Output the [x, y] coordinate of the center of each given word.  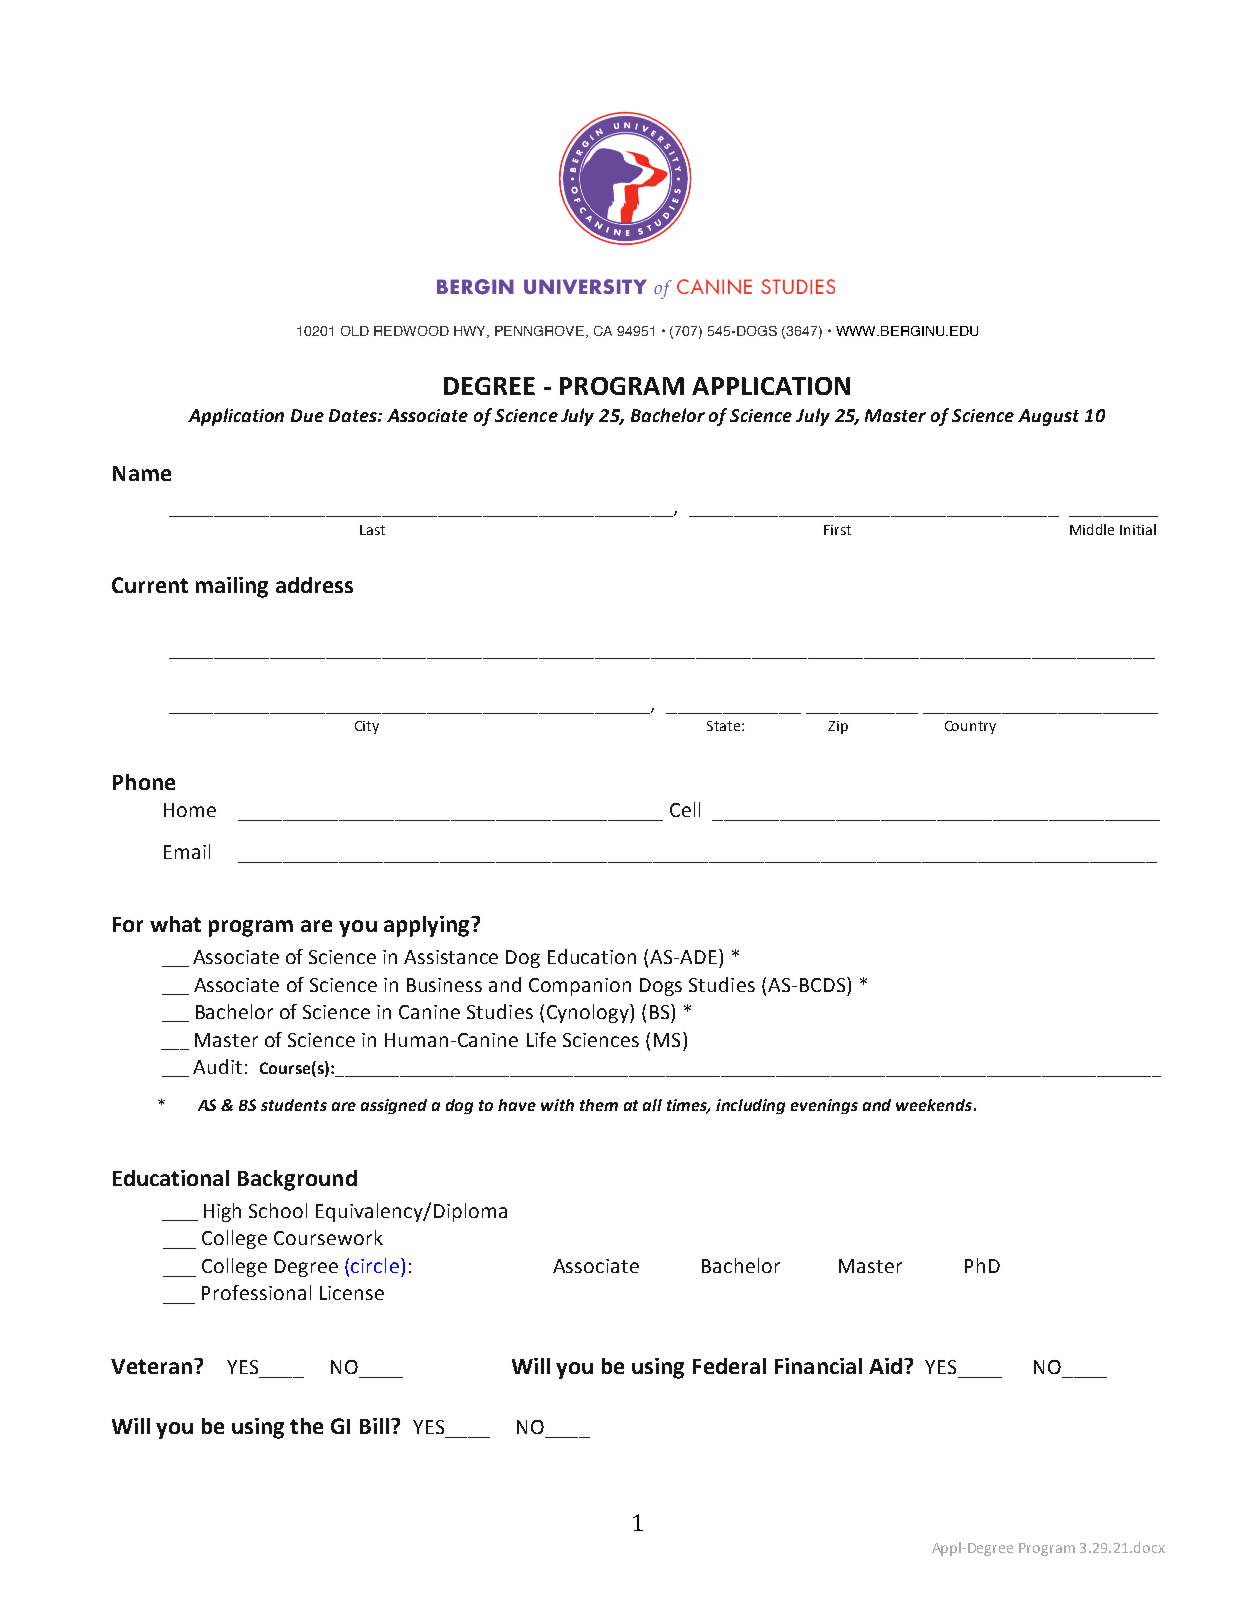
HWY [471, 332]
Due [307, 415]
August [1048, 417]
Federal [729, 1366]
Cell [685, 809]
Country [970, 727]
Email [187, 851]
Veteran [151, 1366]
